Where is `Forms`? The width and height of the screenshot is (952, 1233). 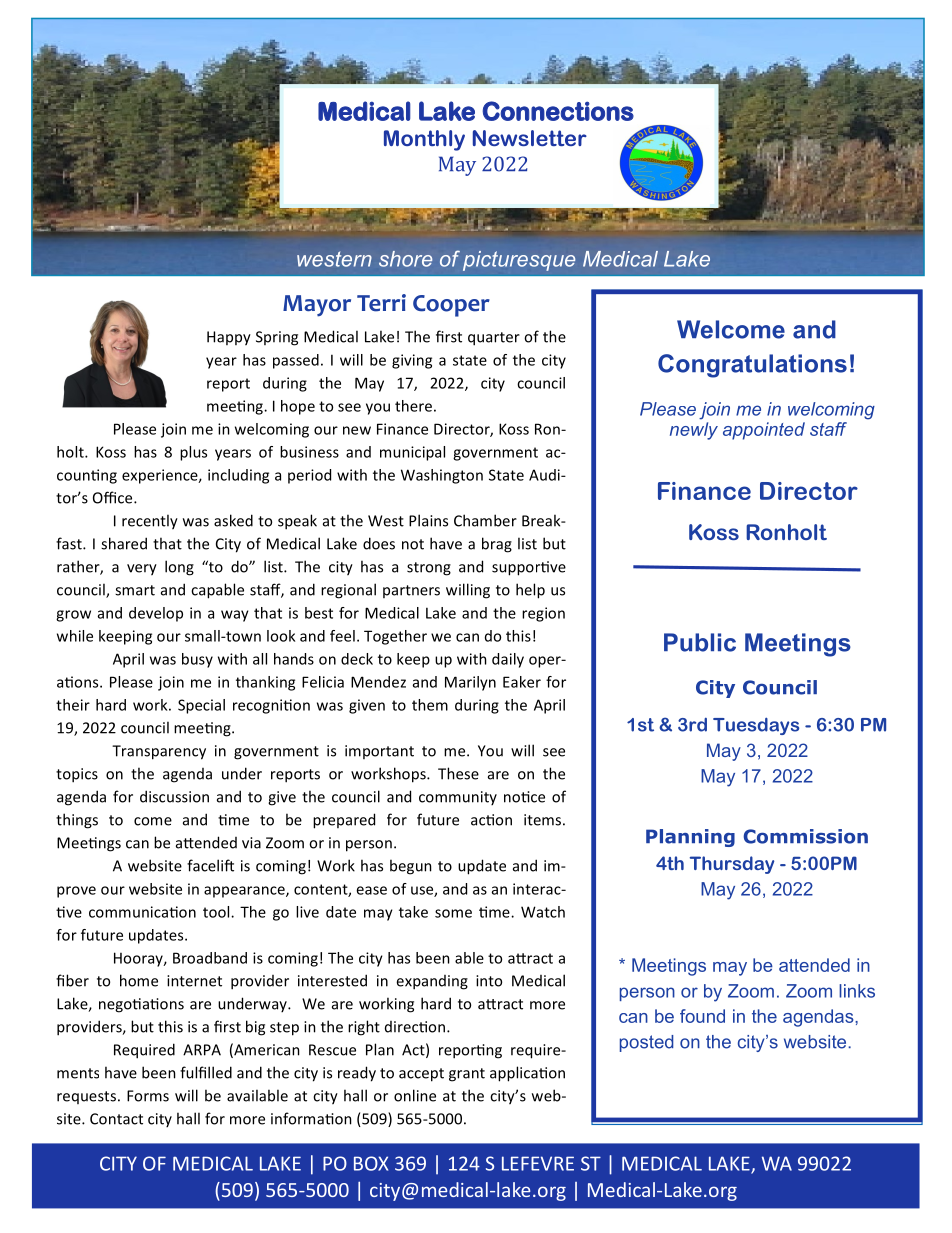 Forms is located at coordinates (148, 1096).
